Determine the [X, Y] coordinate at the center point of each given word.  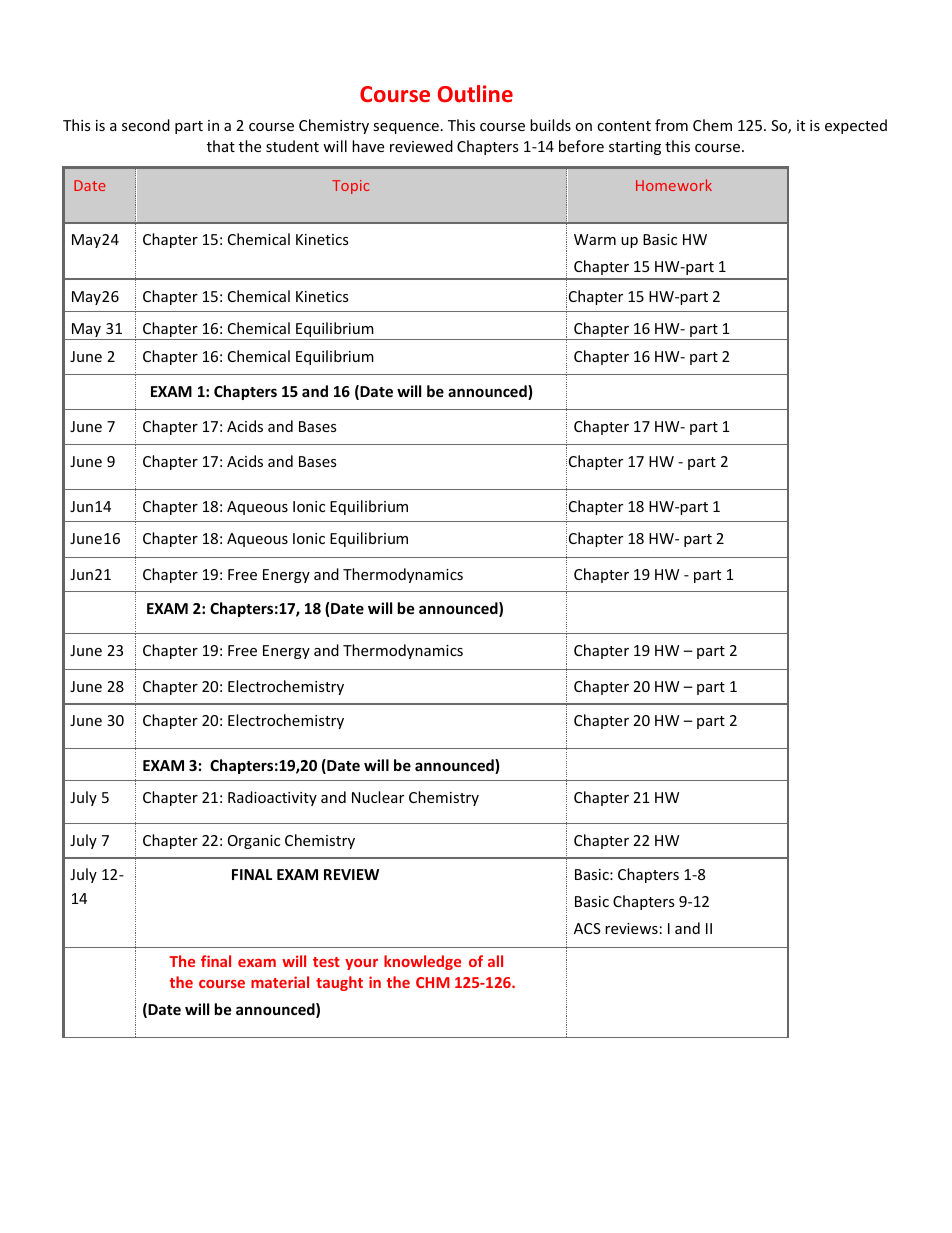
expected [856, 126]
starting [635, 148]
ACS [587, 928]
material [280, 982]
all [495, 961]
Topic [350, 187]
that [221, 146]
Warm [595, 239]
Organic [254, 842]
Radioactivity [272, 798]
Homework [674, 185]
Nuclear [378, 797]
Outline [475, 93]
